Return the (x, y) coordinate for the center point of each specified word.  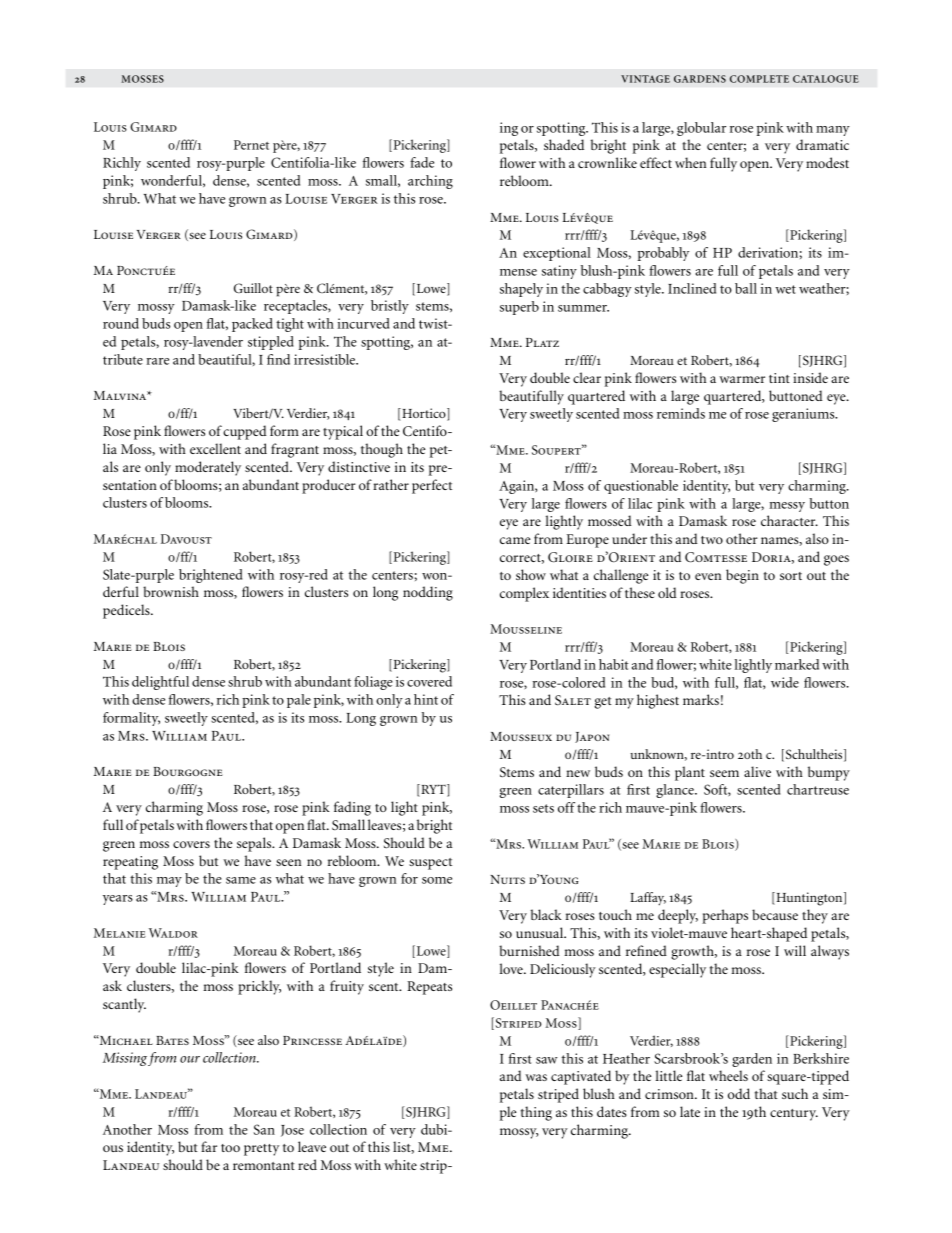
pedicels (127, 611)
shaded (564, 144)
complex (524, 594)
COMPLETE (759, 79)
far (209, 1146)
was (536, 1077)
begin (742, 576)
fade (422, 162)
